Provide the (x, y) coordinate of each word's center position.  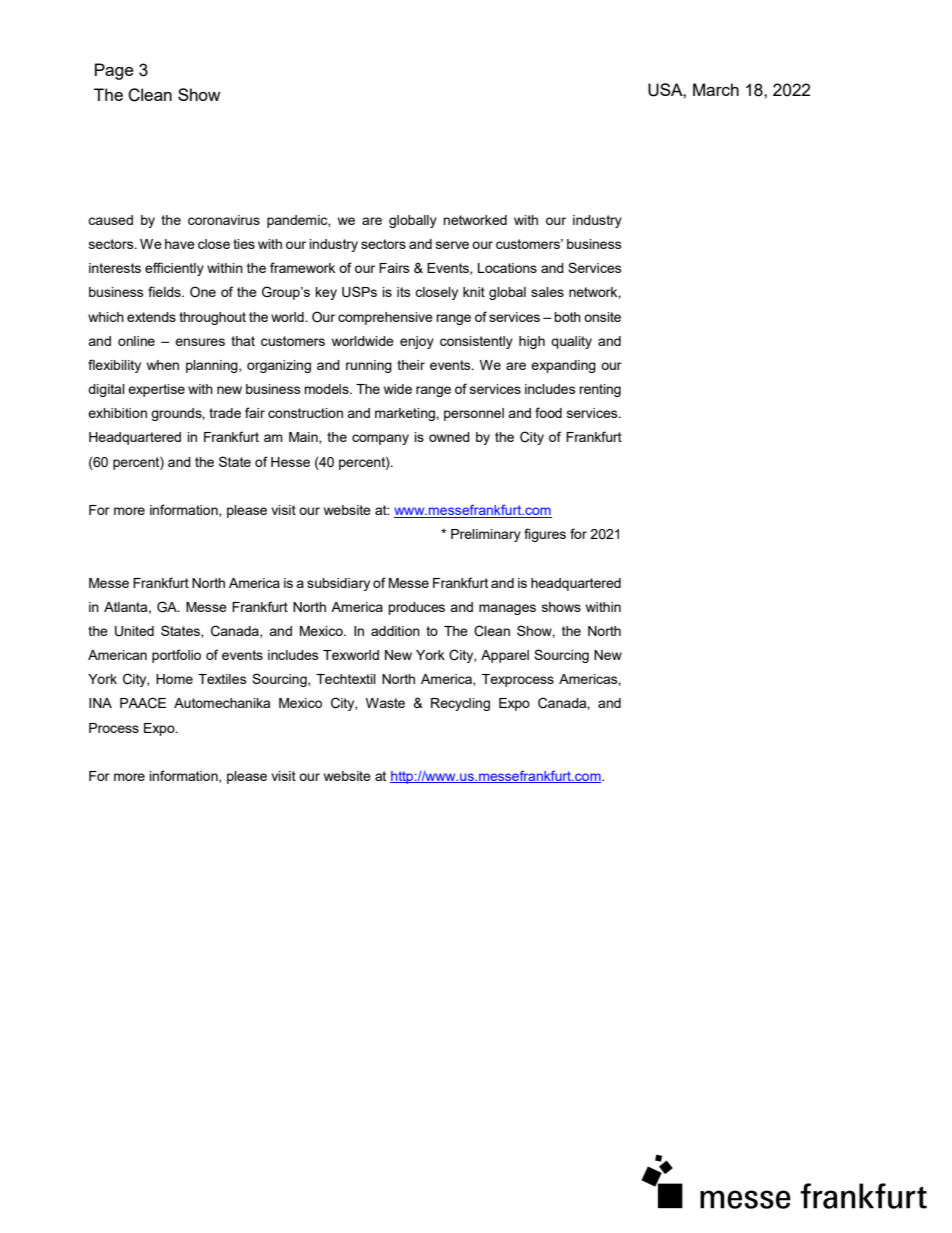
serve (452, 245)
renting (600, 390)
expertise (156, 390)
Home (174, 679)
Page (114, 71)
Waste (385, 703)
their (411, 365)
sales (547, 292)
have (180, 244)
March (716, 89)
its (404, 292)
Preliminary (486, 535)
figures (545, 535)
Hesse (290, 462)
